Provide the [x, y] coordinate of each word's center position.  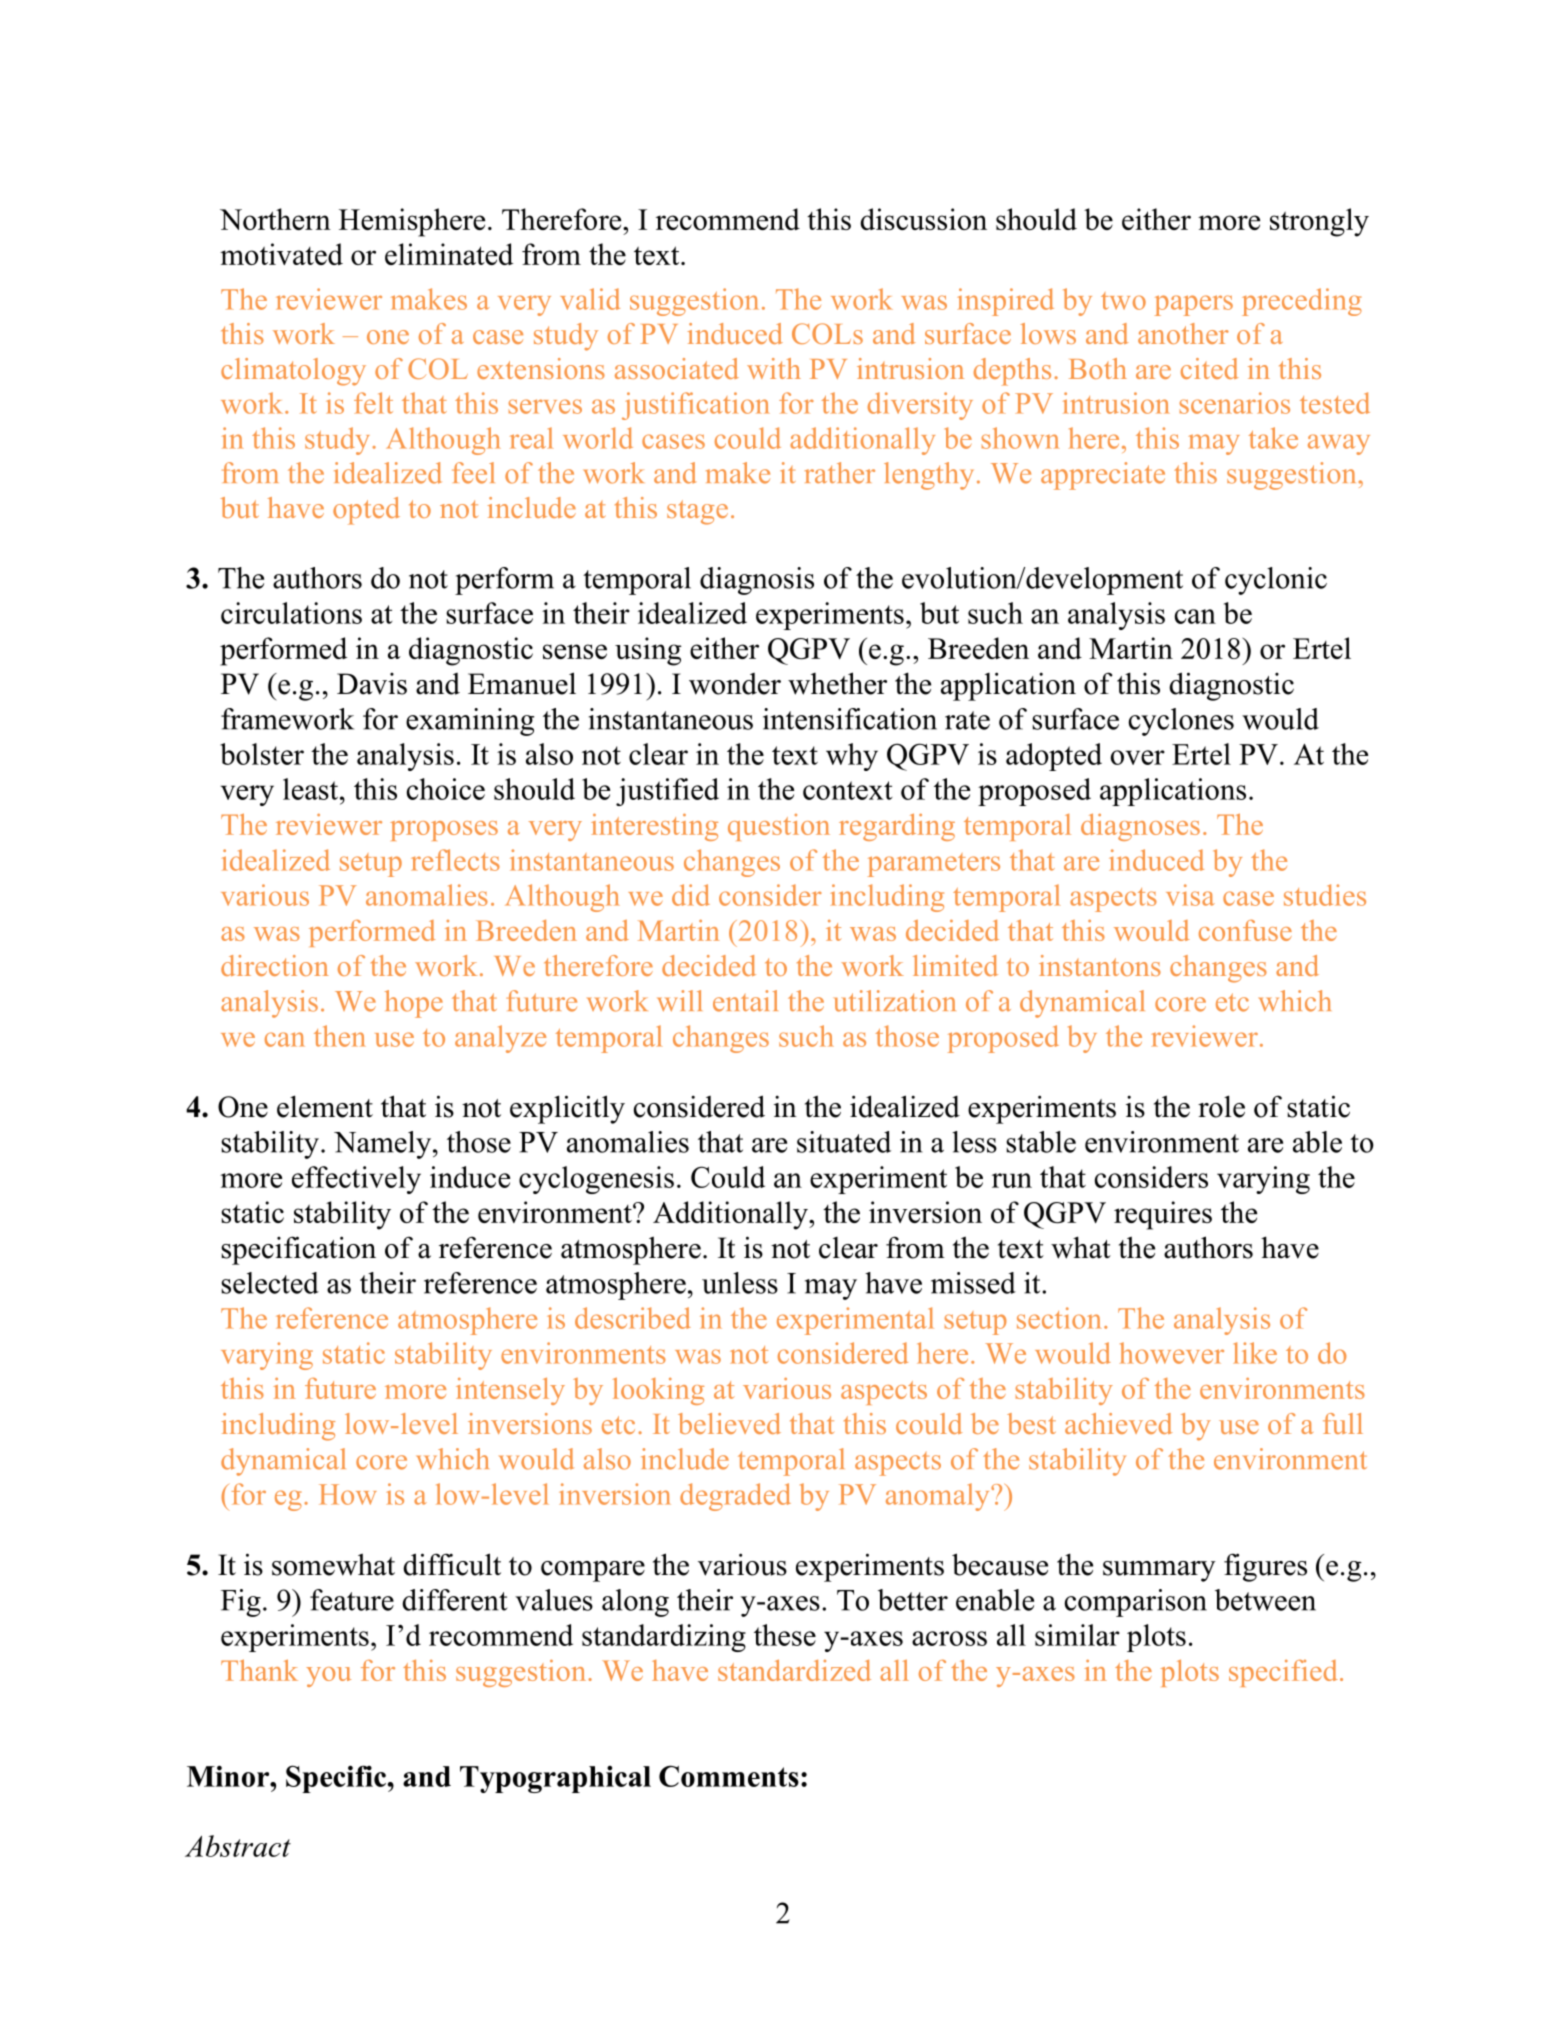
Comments [729, 1776]
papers [1194, 305]
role [1221, 1106]
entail [745, 1001]
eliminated [449, 254]
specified [1283, 1673]
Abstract [238, 1846]
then [340, 1036]
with [774, 368]
